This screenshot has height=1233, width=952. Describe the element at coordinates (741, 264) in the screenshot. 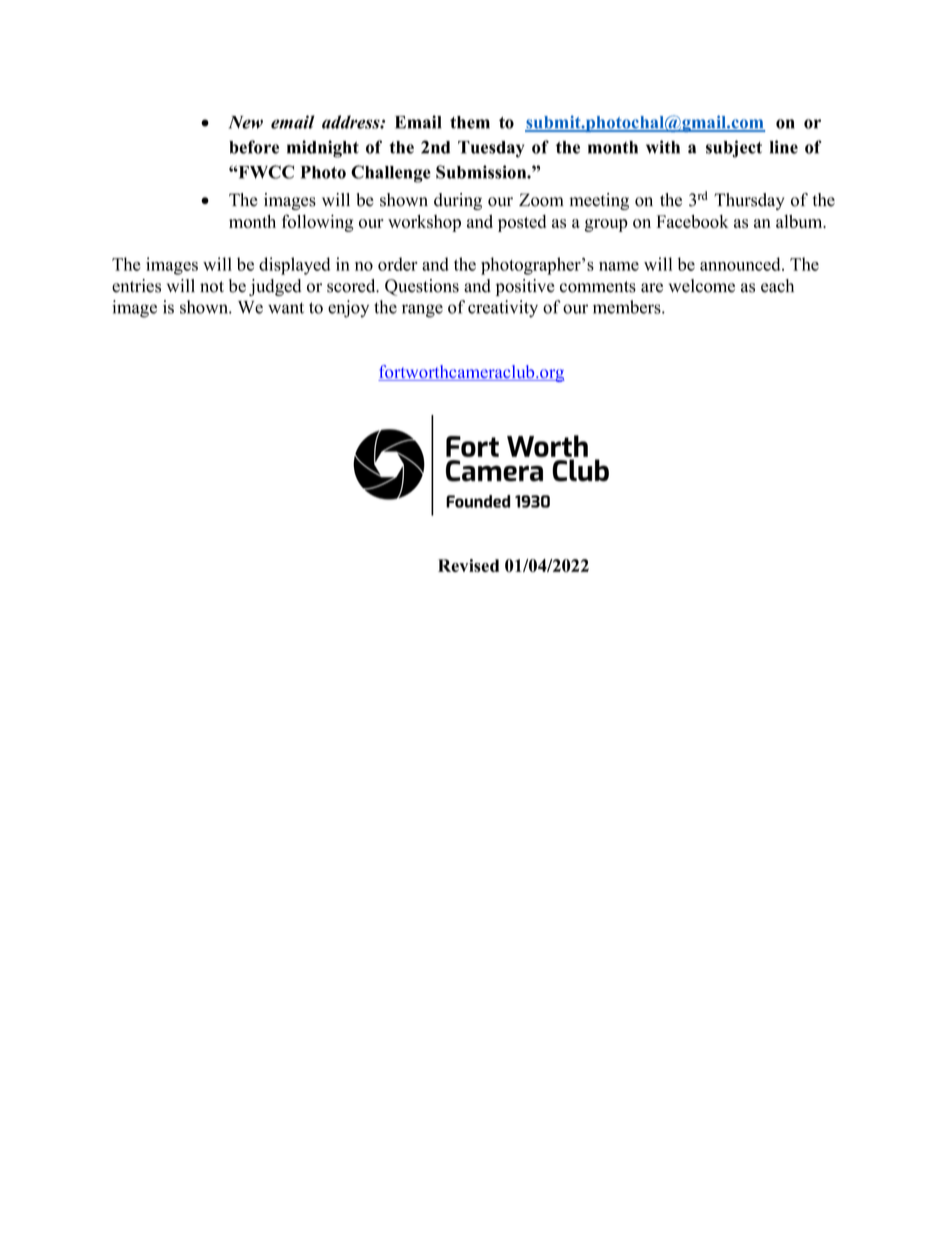

I see `announced` at that location.
